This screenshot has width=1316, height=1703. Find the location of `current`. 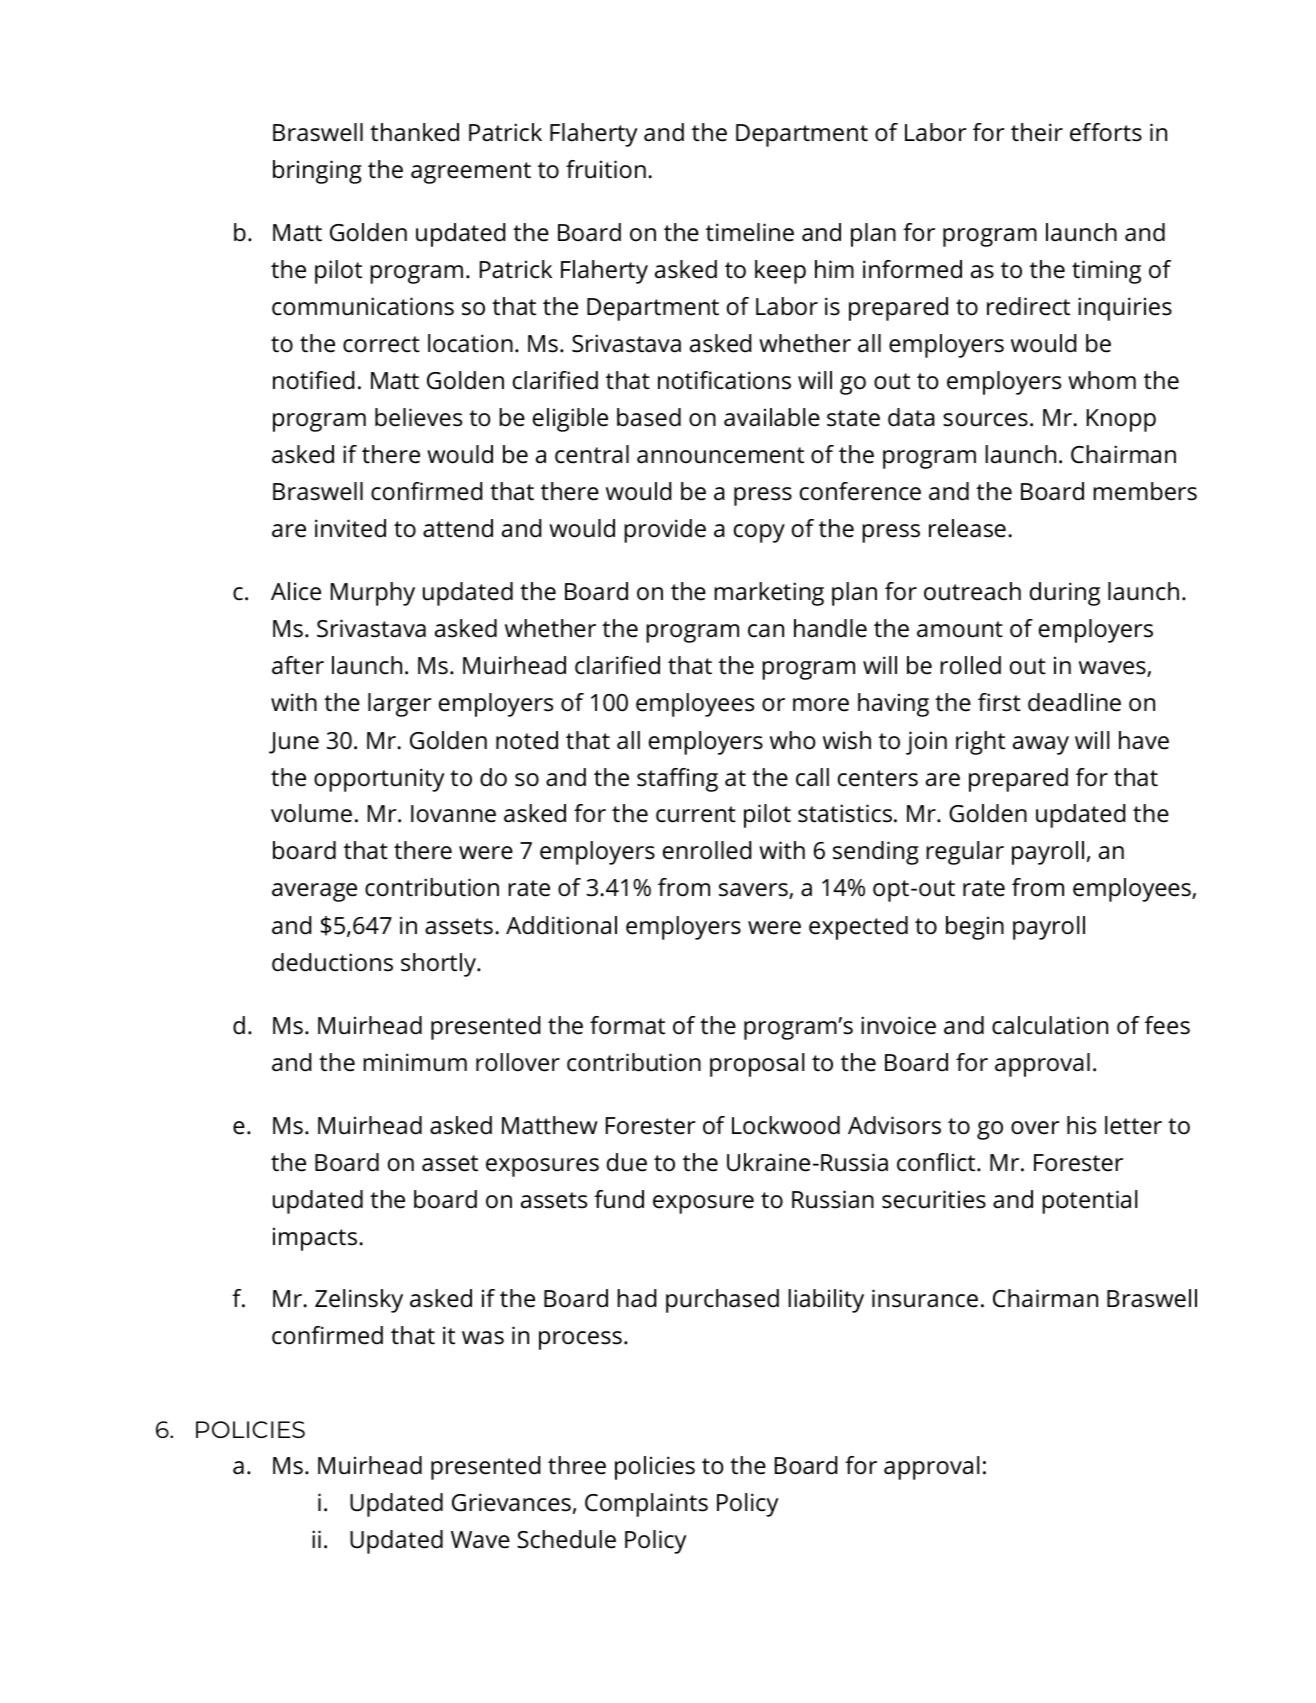

current is located at coordinates (696, 814).
